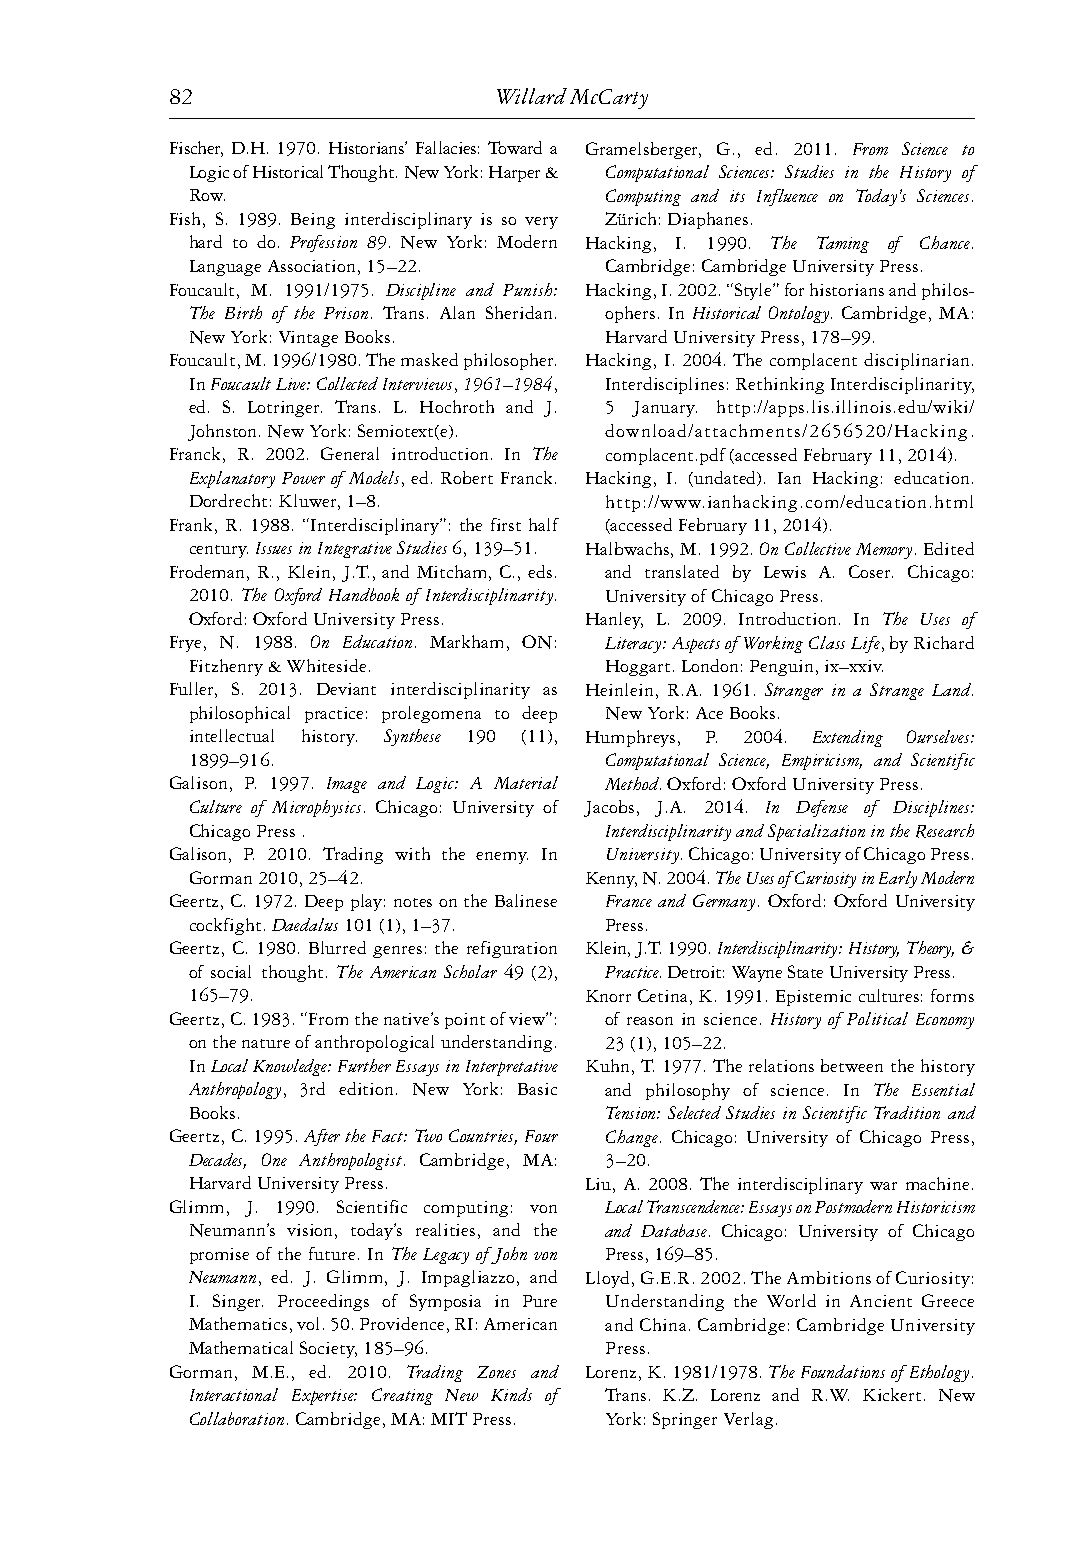 This image has height=1549, width=1079. I want to click on Influence, so click(787, 197).
